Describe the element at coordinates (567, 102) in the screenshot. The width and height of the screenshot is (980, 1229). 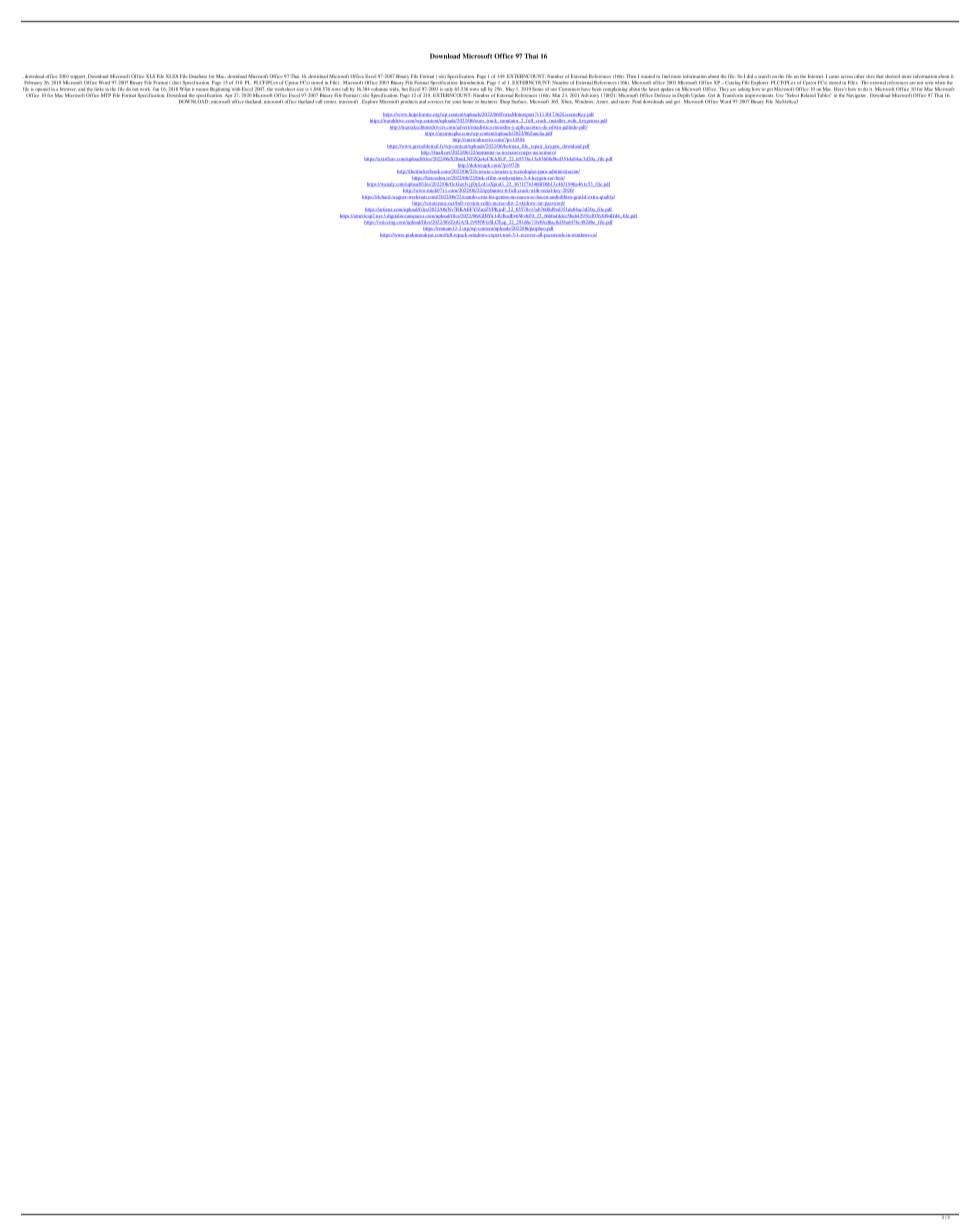
I see `Xbox` at that location.
